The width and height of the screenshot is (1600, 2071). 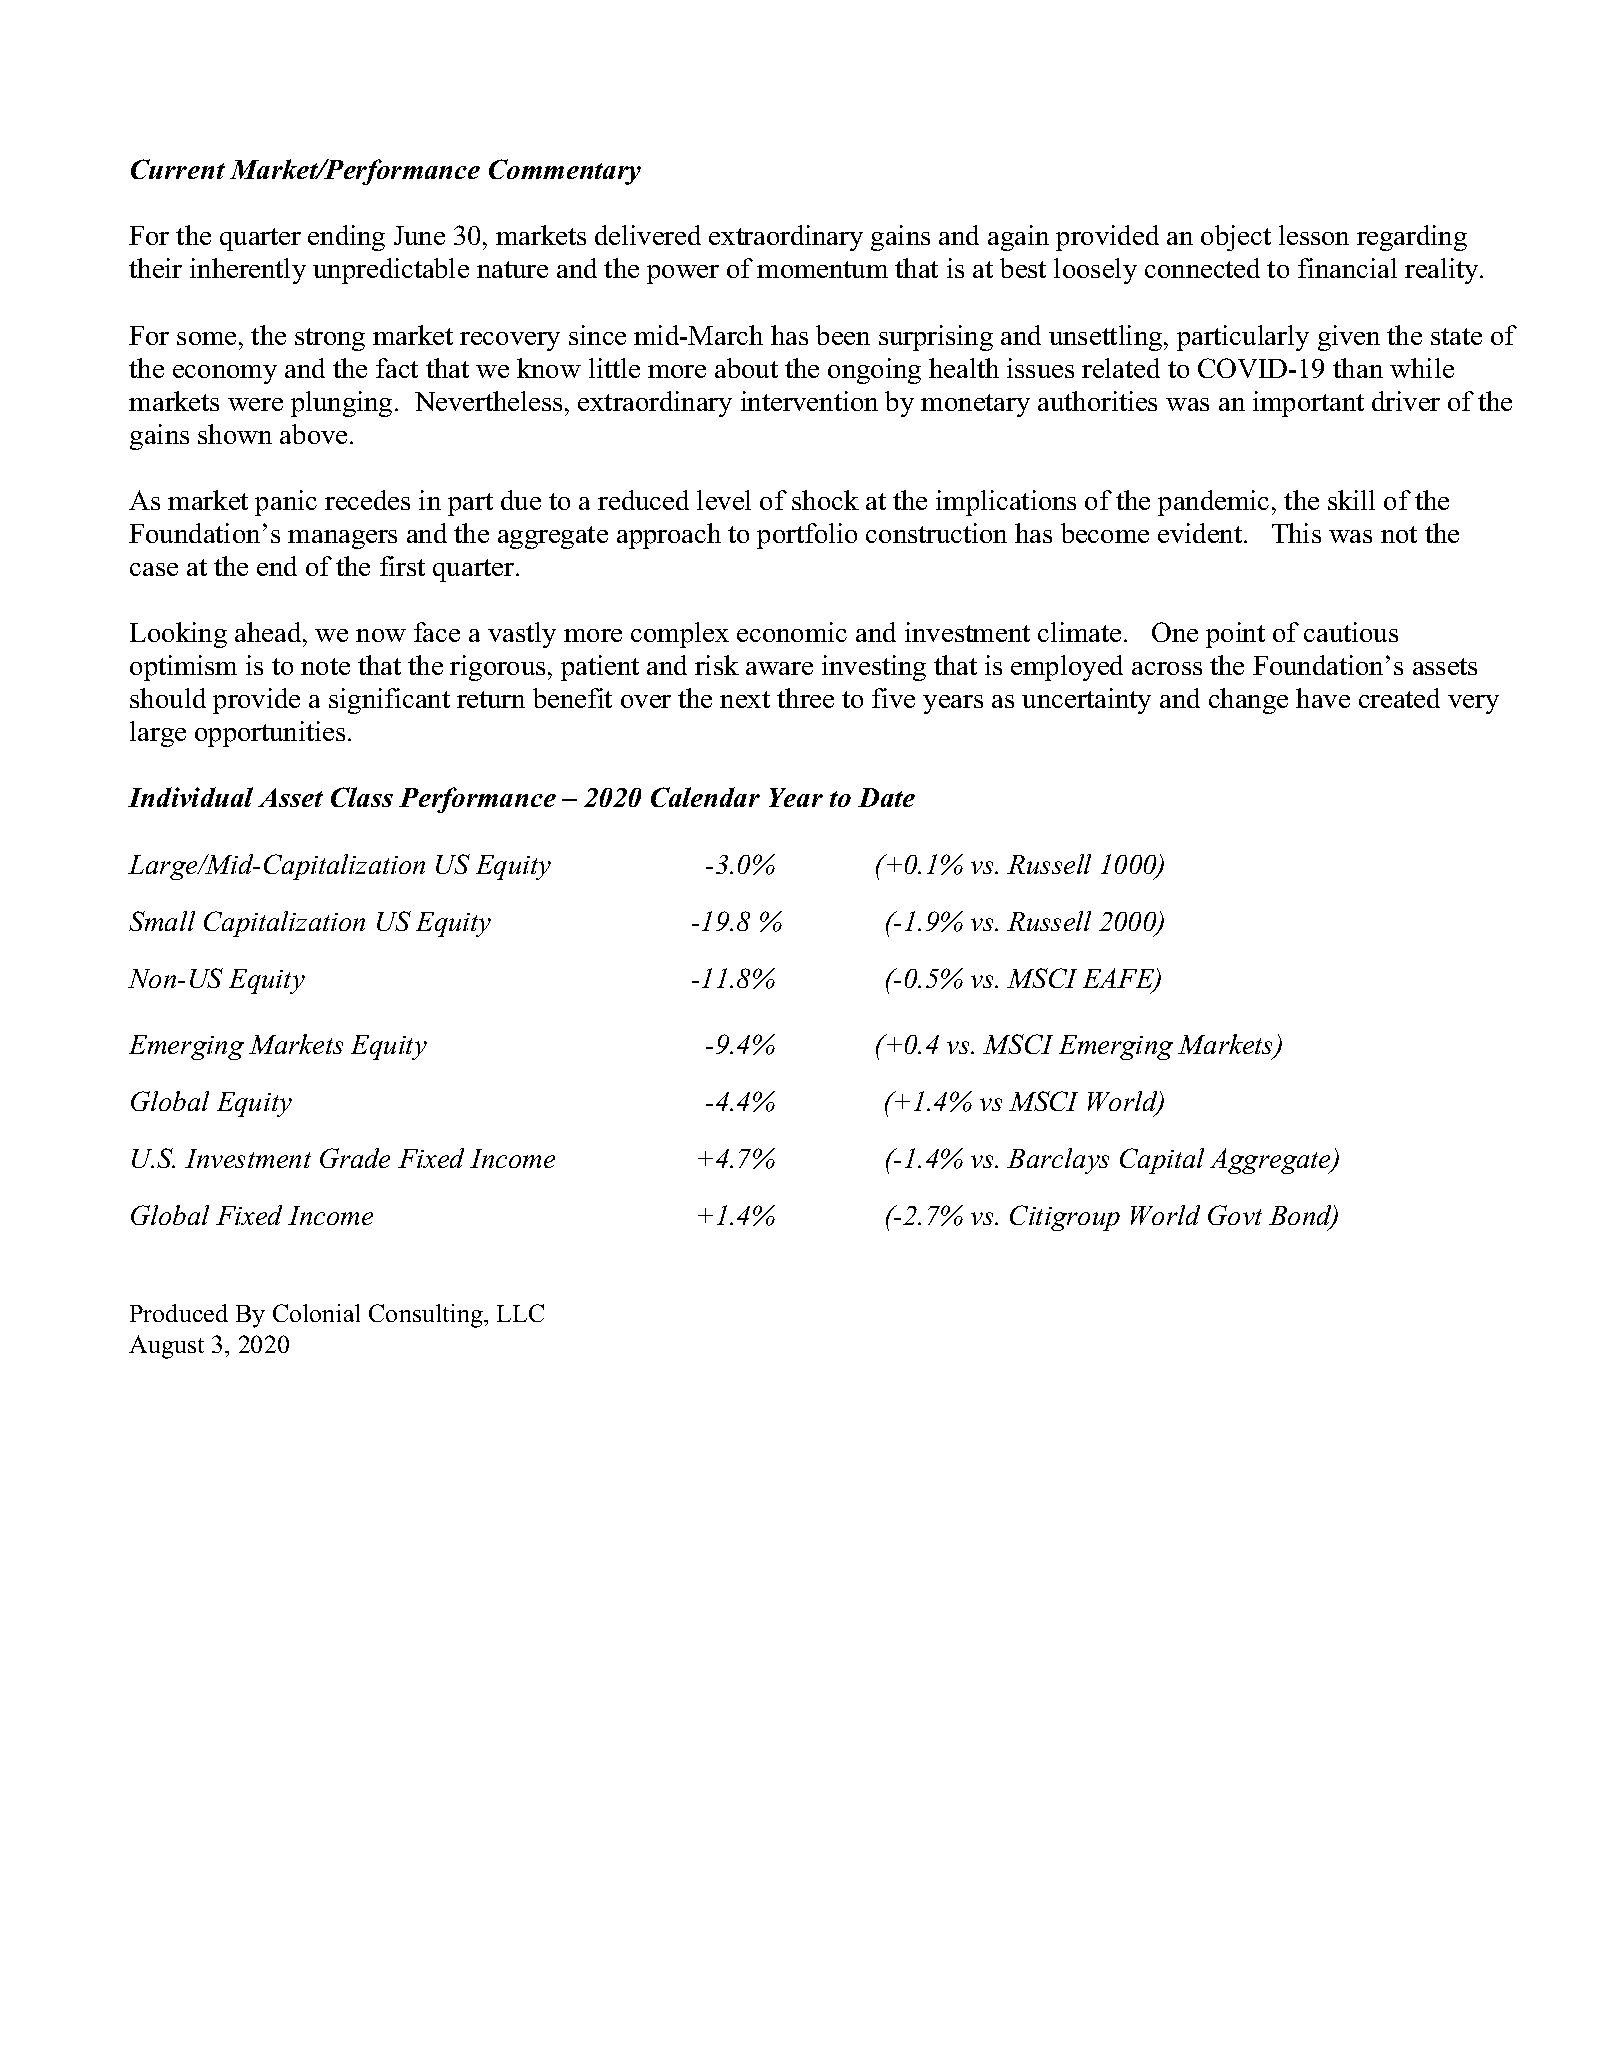 What do you see at coordinates (1323, 698) in the screenshot?
I see `have` at bounding box center [1323, 698].
